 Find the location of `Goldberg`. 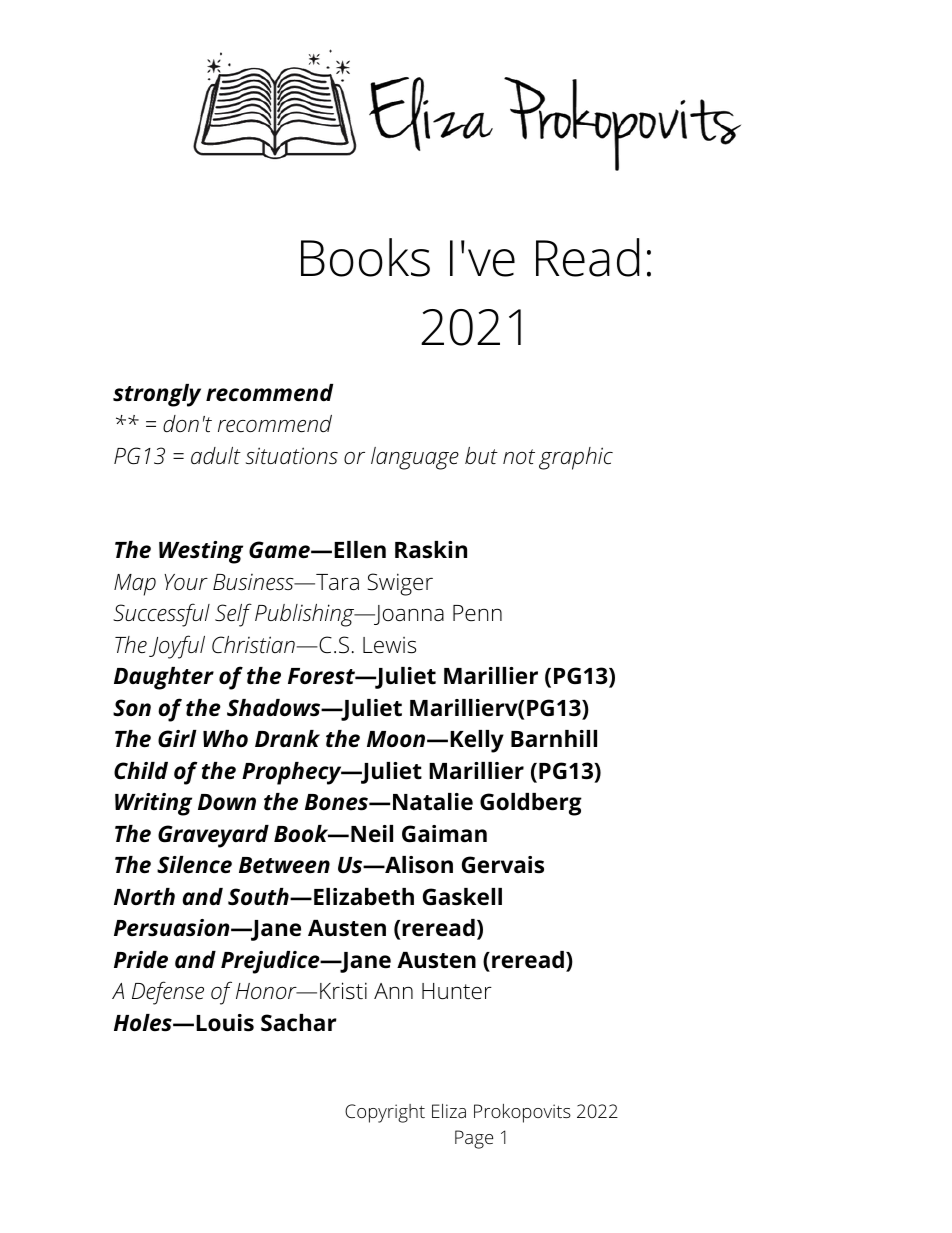

Goldberg is located at coordinates (531, 804).
